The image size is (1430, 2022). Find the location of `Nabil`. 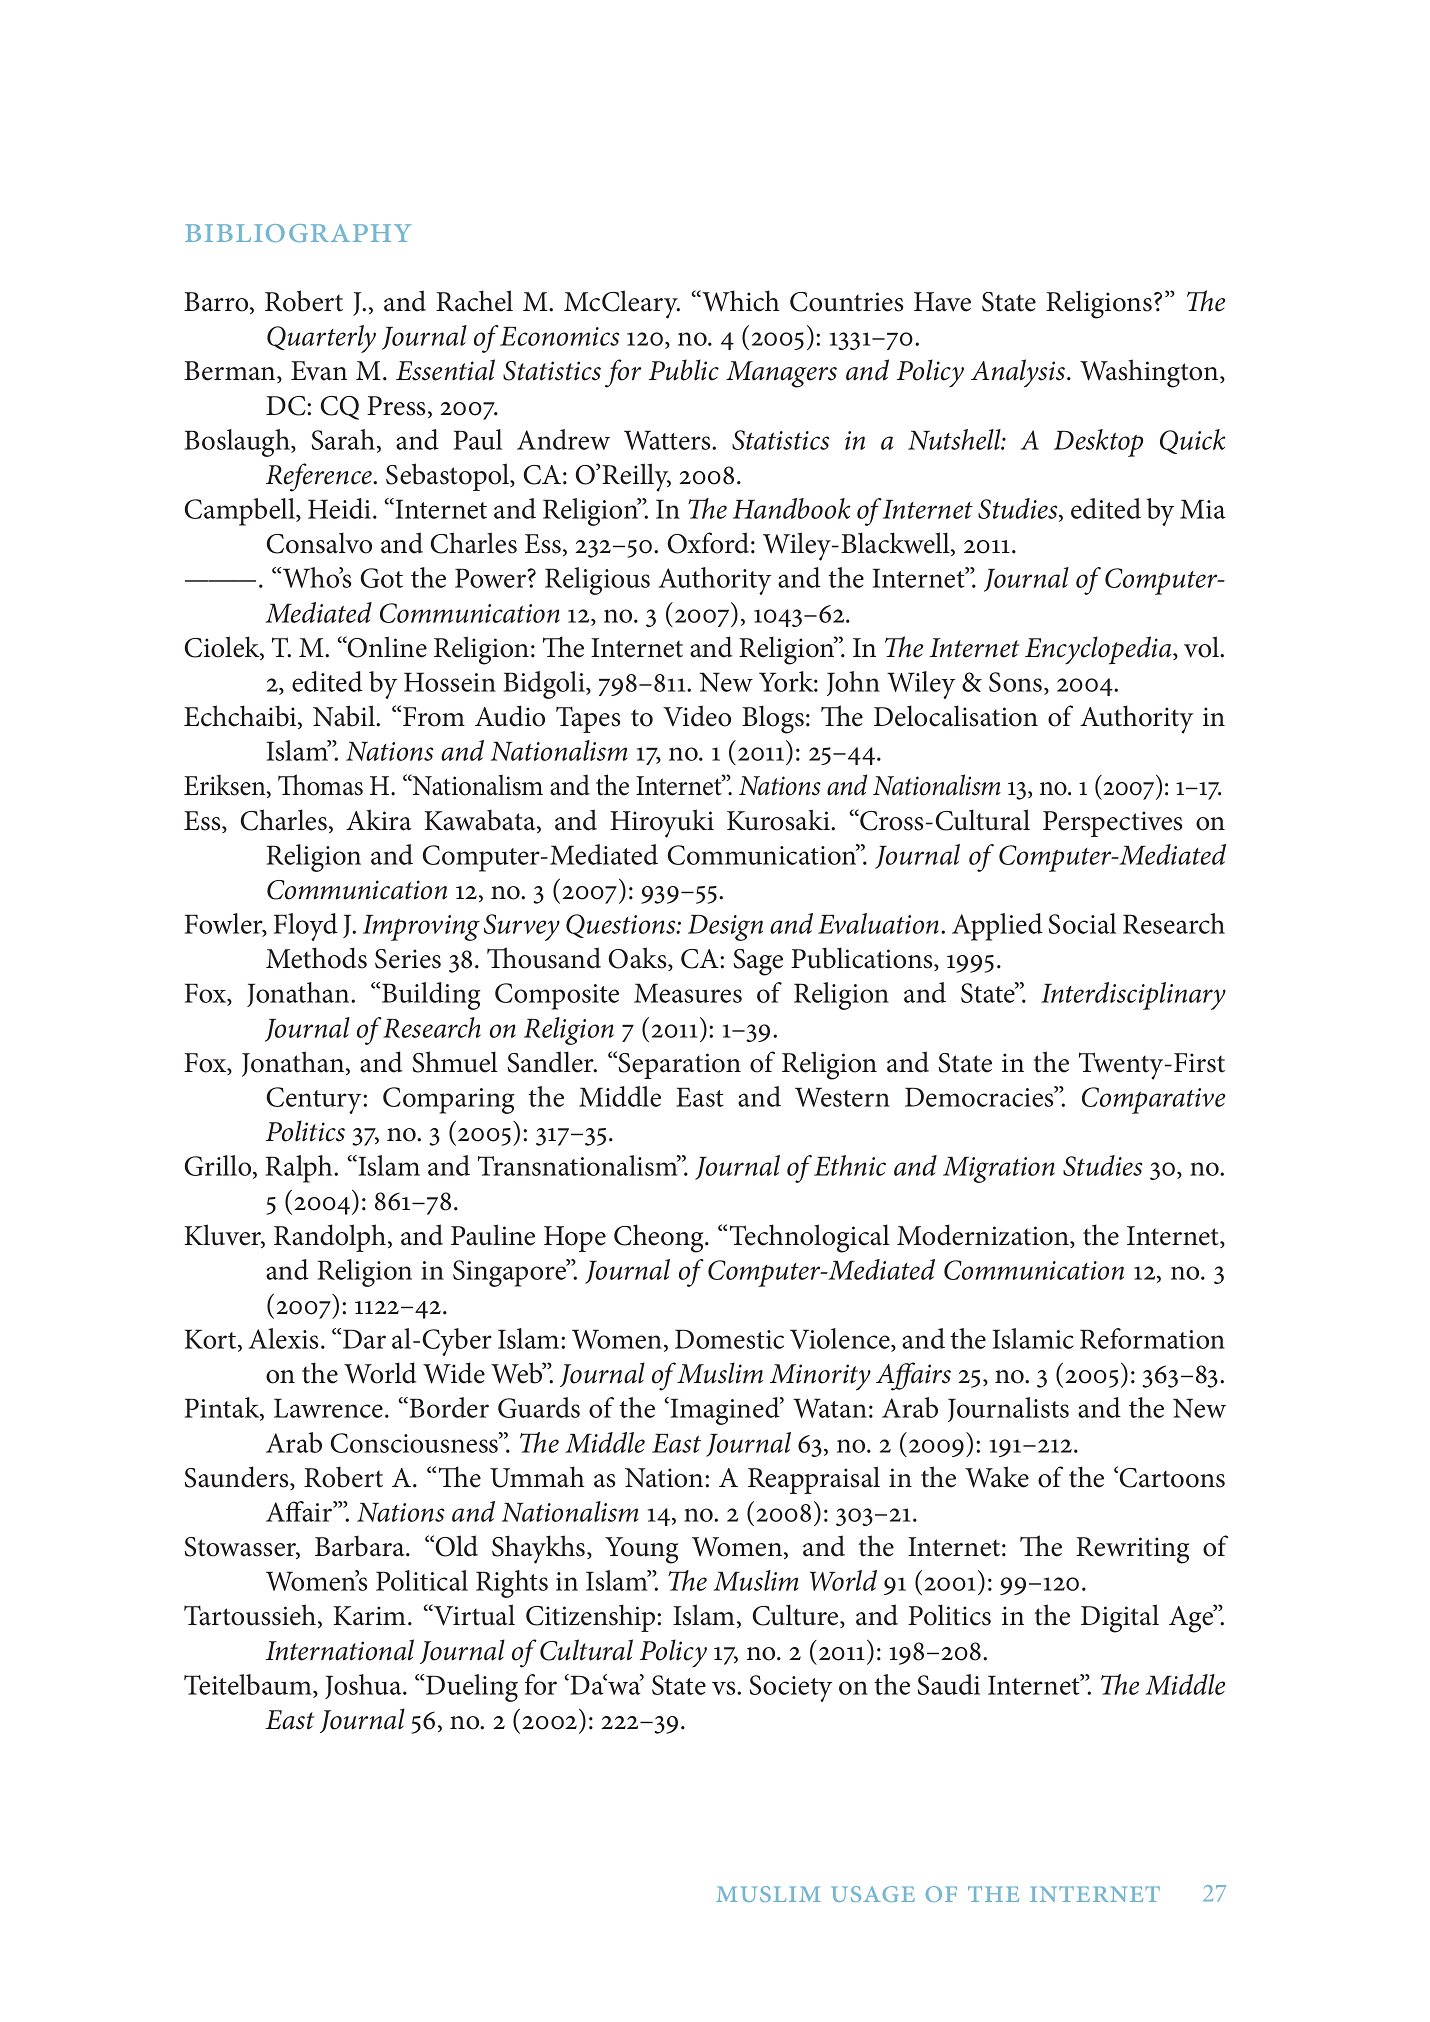

Nabil is located at coordinates (345, 716).
